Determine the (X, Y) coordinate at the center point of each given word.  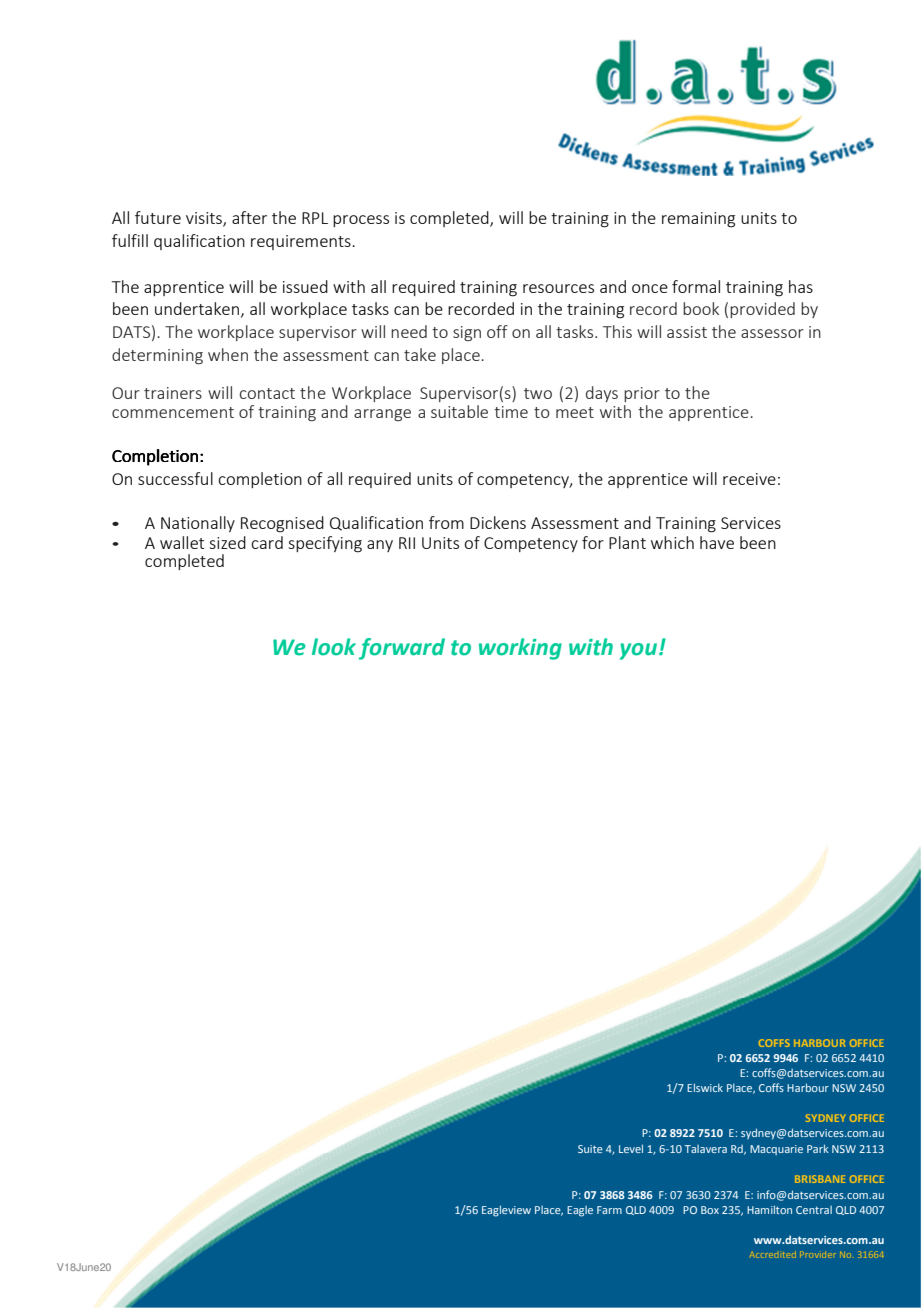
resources (558, 288)
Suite (590, 1149)
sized (227, 542)
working (520, 649)
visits (205, 219)
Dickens (498, 522)
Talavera (706, 1149)
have (717, 542)
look (334, 647)
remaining (698, 220)
